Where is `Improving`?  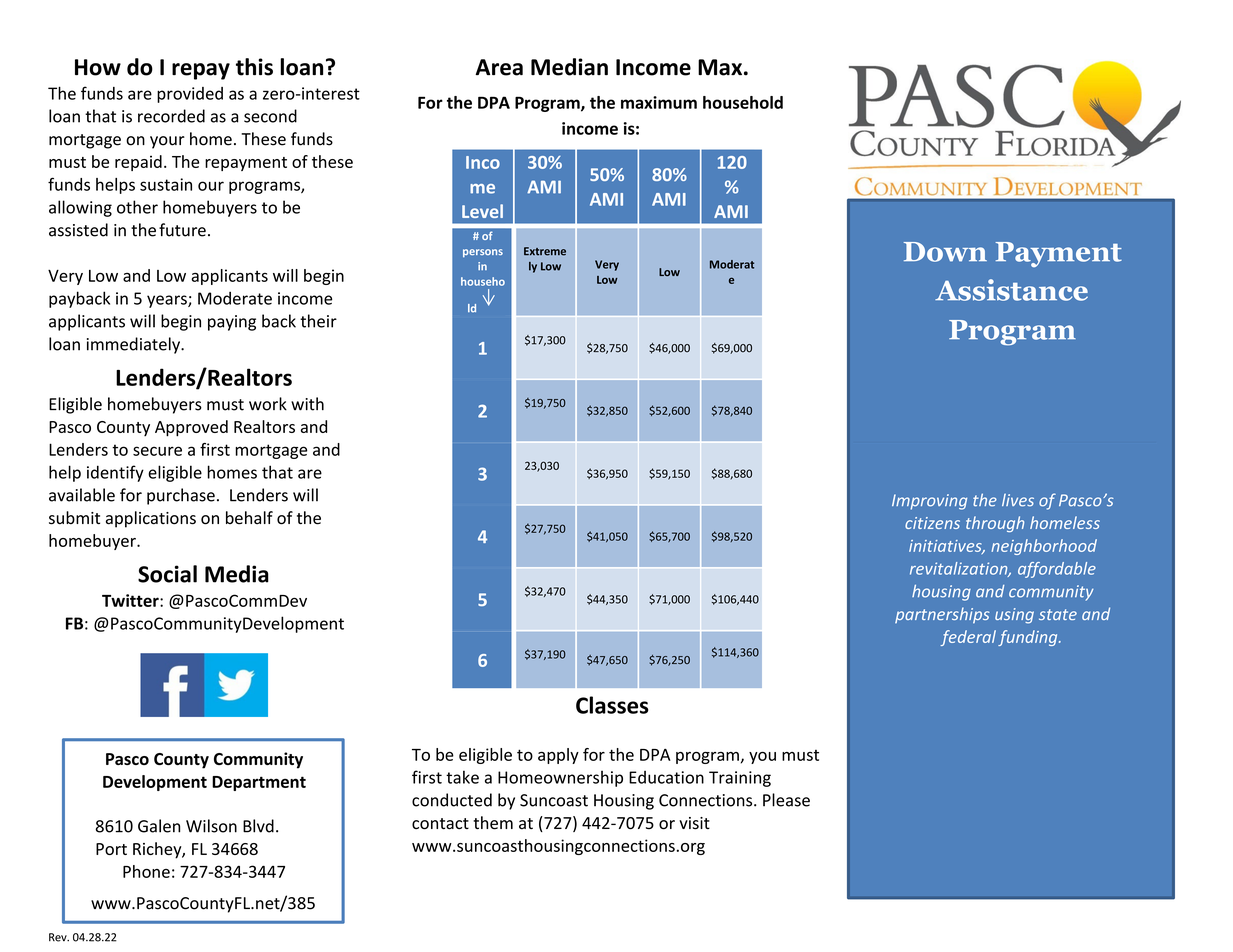
Improving is located at coordinates (929, 502).
